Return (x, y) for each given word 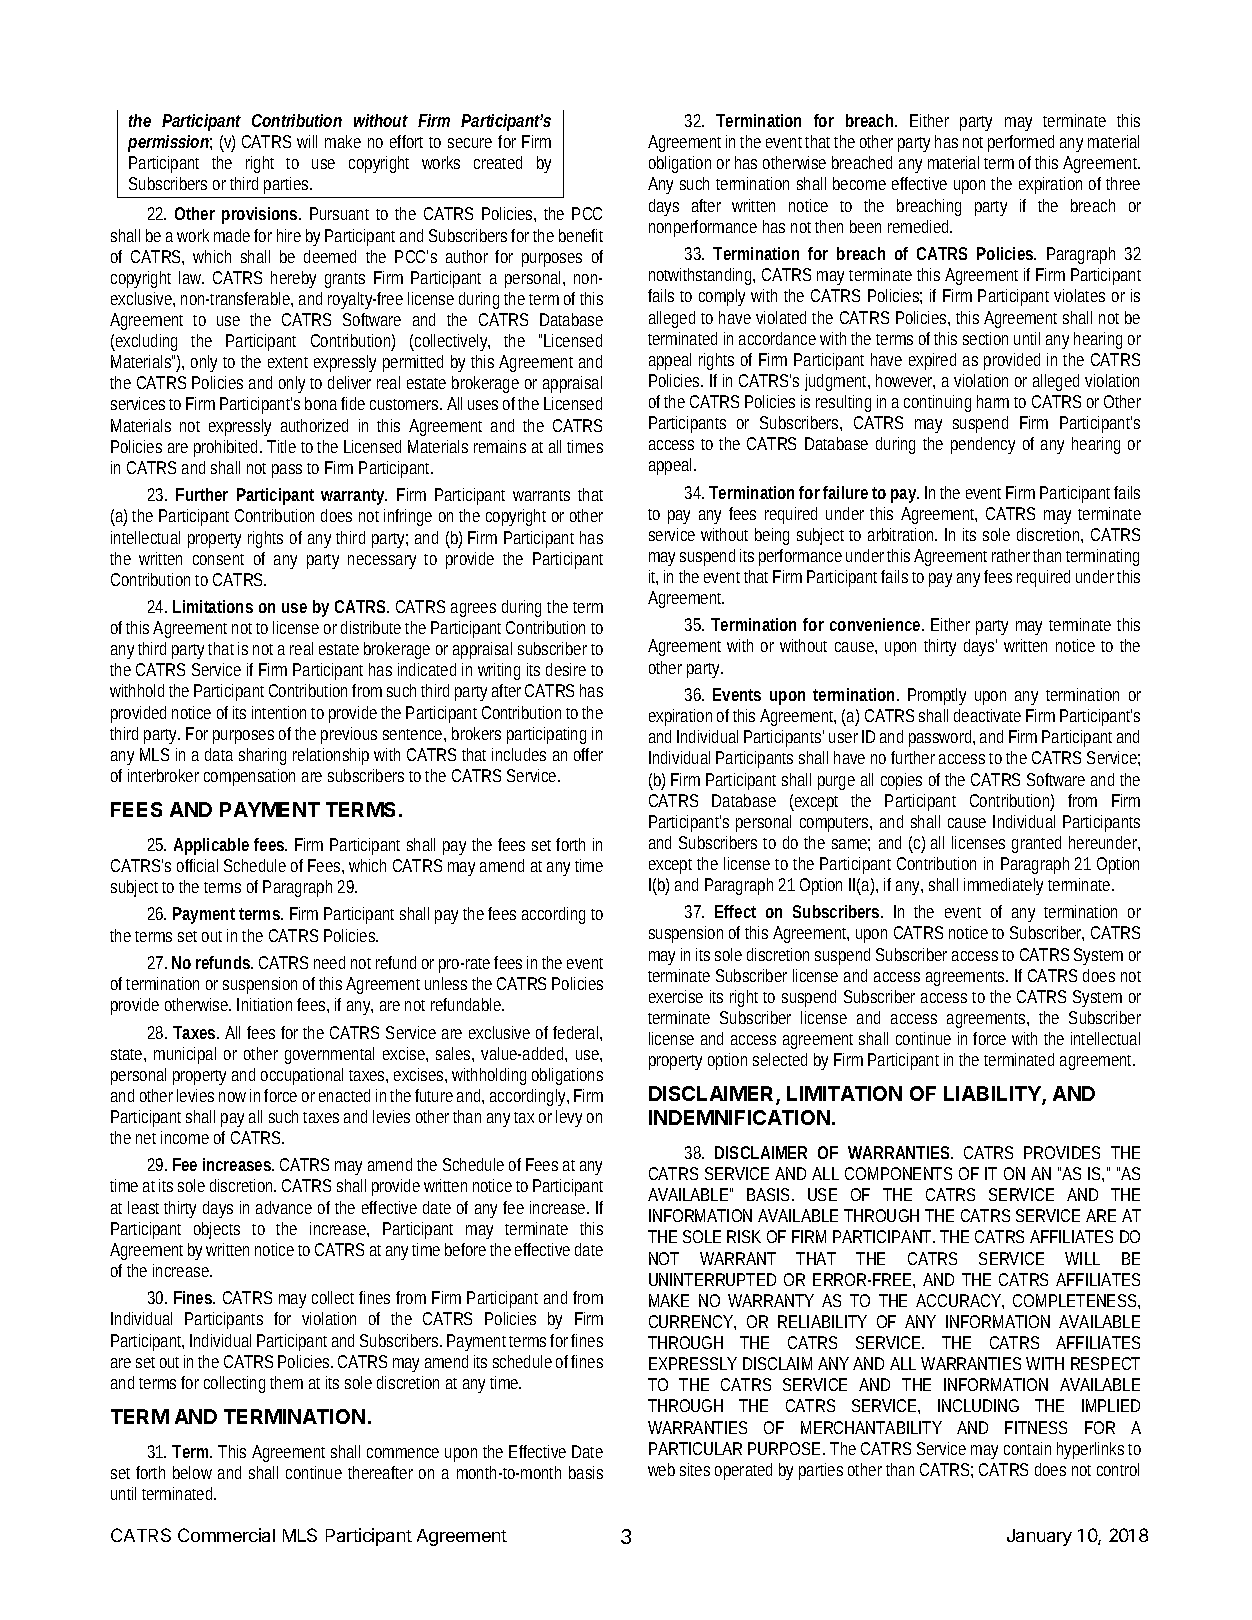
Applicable (211, 846)
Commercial (226, 1535)
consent (218, 559)
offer (588, 754)
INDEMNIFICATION (739, 1117)
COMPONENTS (898, 1173)
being (772, 536)
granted (1036, 844)
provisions (261, 215)
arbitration (902, 534)
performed (1021, 143)
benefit (581, 235)
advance (284, 1207)
